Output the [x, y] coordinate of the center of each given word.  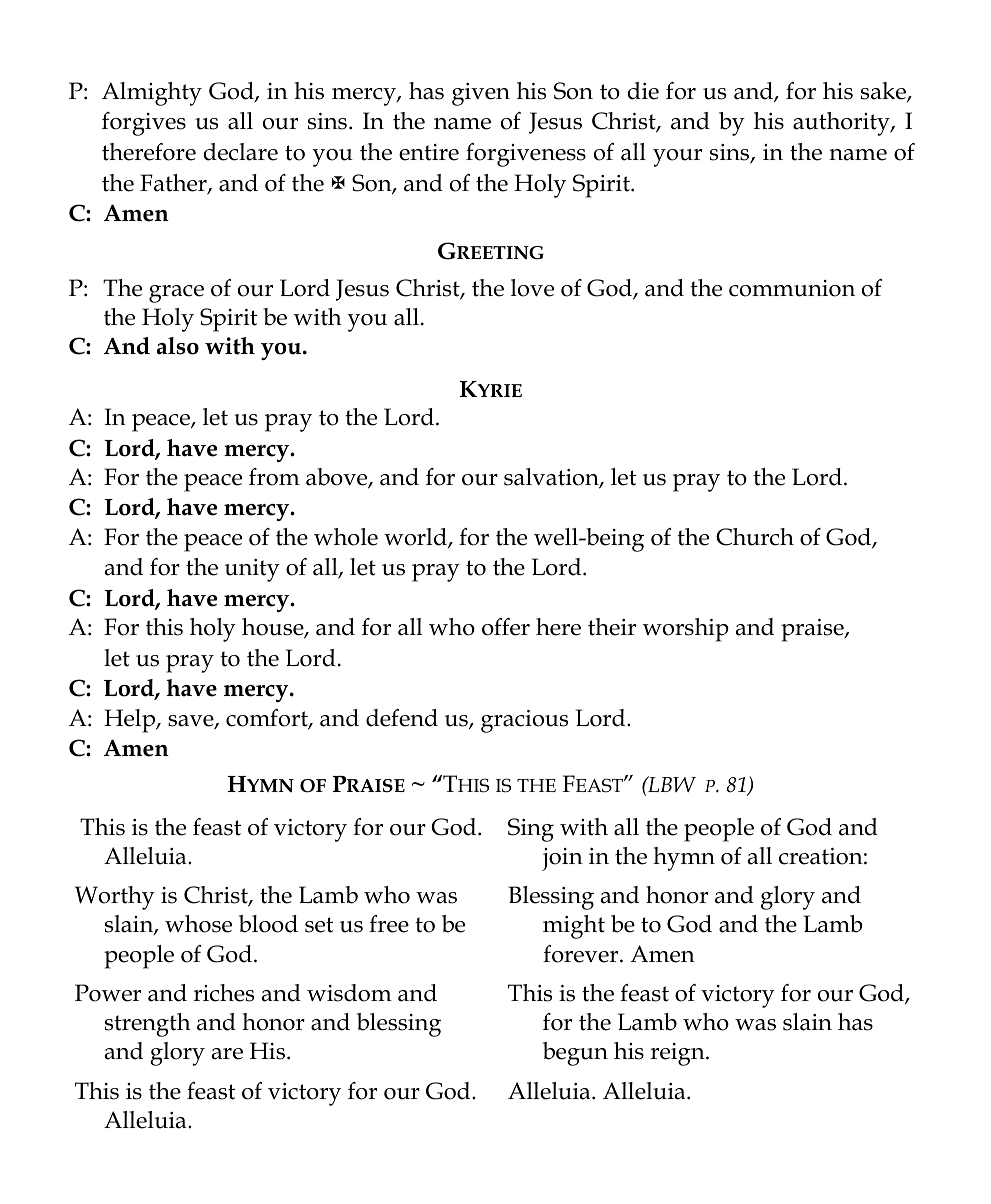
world [416, 538]
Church [755, 537]
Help [131, 721]
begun [575, 1054]
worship [686, 630]
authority [842, 124]
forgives [144, 124]
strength [148, 1025]
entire [429, 152]
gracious [524, 721]
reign [678, 1054]
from [274, 477]
